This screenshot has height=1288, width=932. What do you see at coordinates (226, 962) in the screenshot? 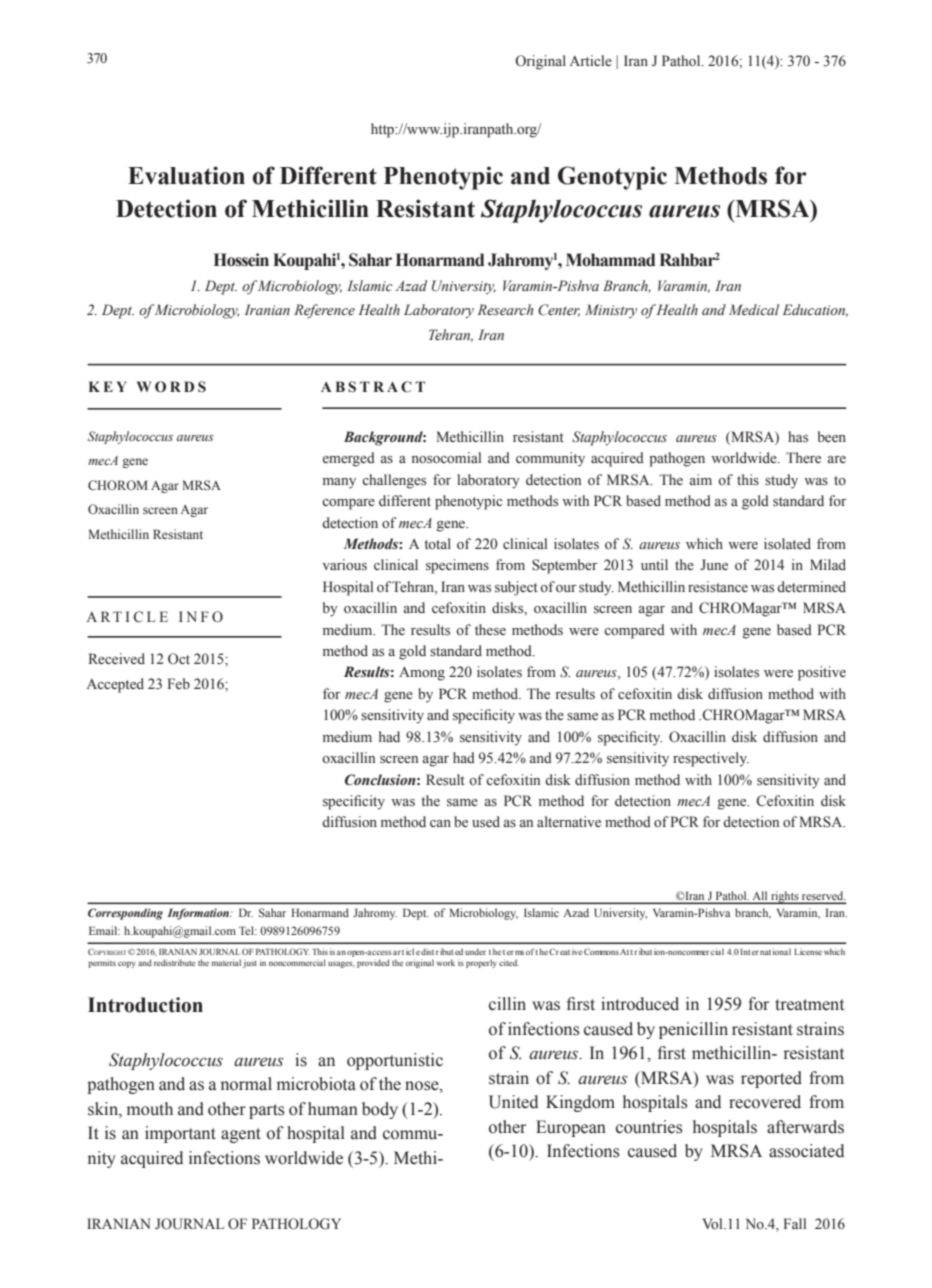
I see `material` at bounding box center [226, 962].
